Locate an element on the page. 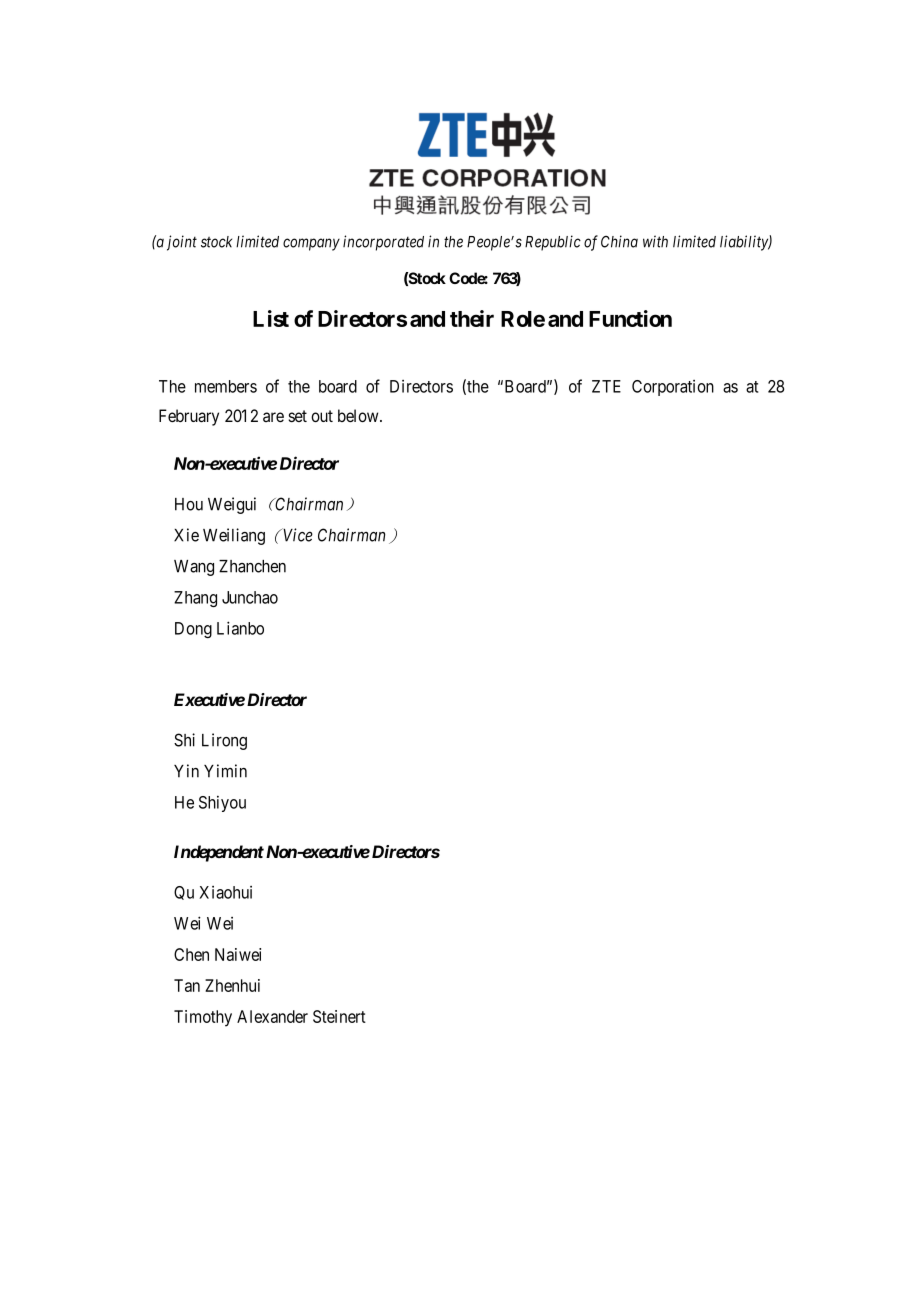 The image size is (924, 1308). China is located at coordinates (619, 241).
